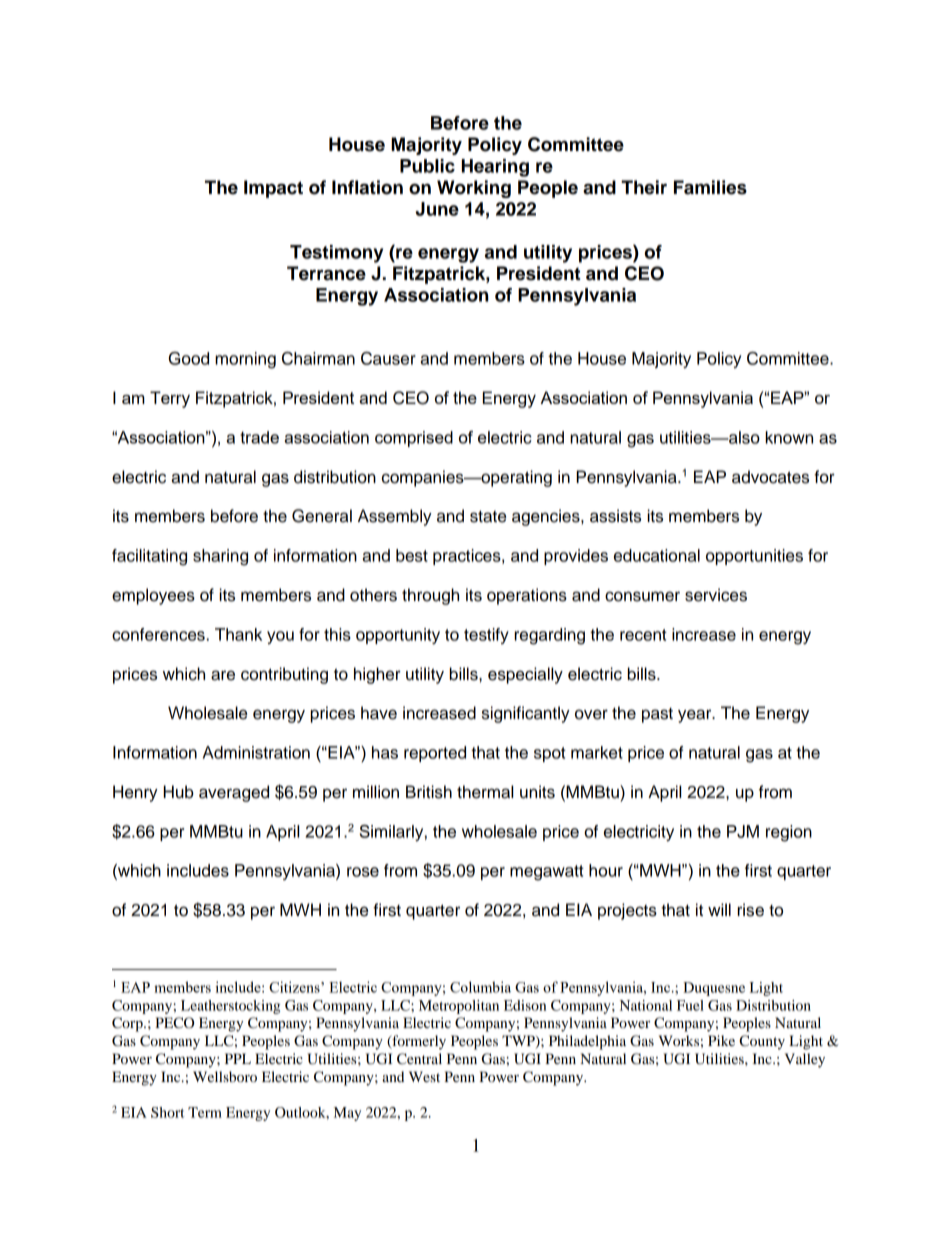 The height and width of the screenshot is (1233, 952). What do you see at coordinates (721, 1040) in the screenshot?
I see `Pike` at bounding box center [721, 1040].
